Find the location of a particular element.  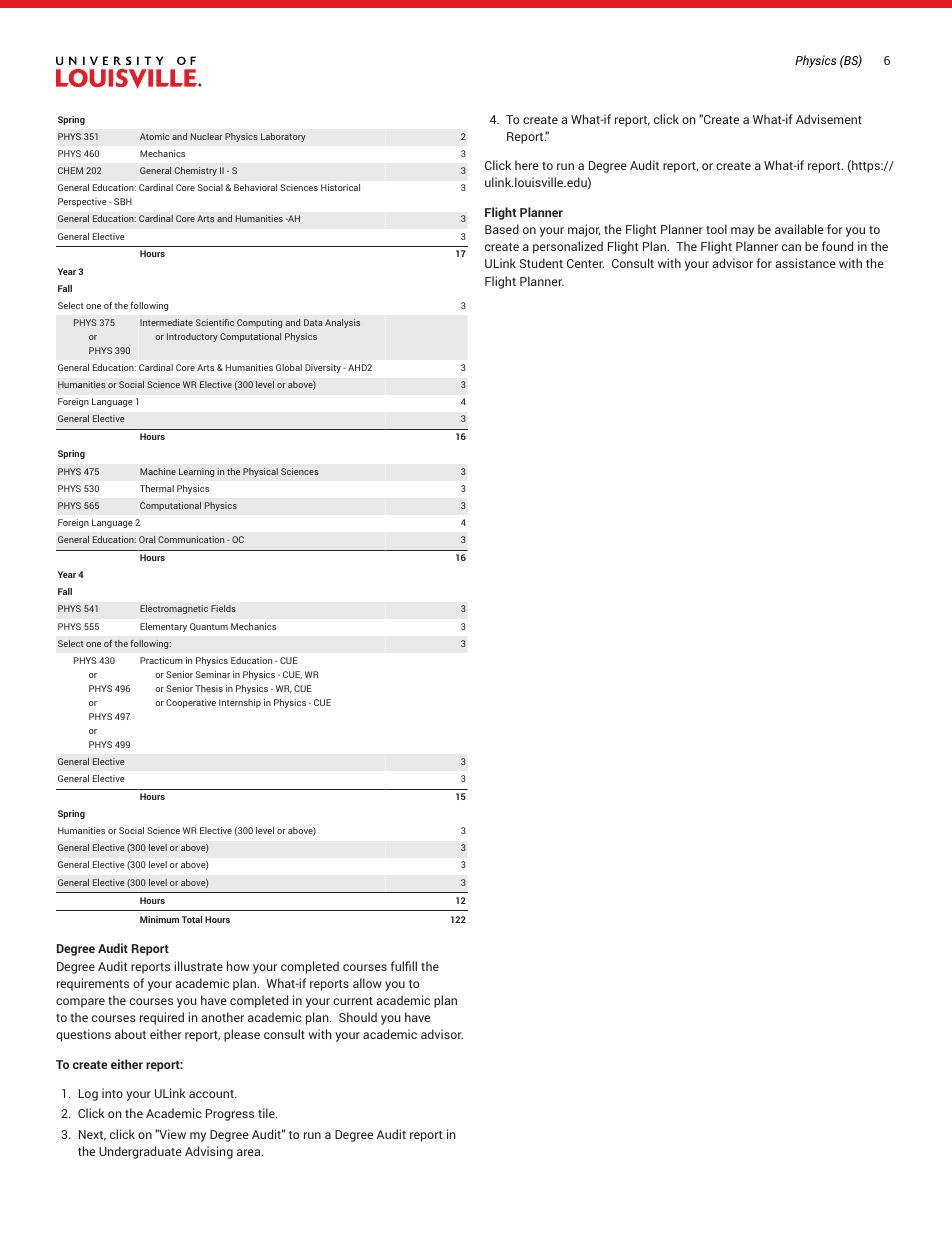

Internship is located at coordinates (240, 703).
